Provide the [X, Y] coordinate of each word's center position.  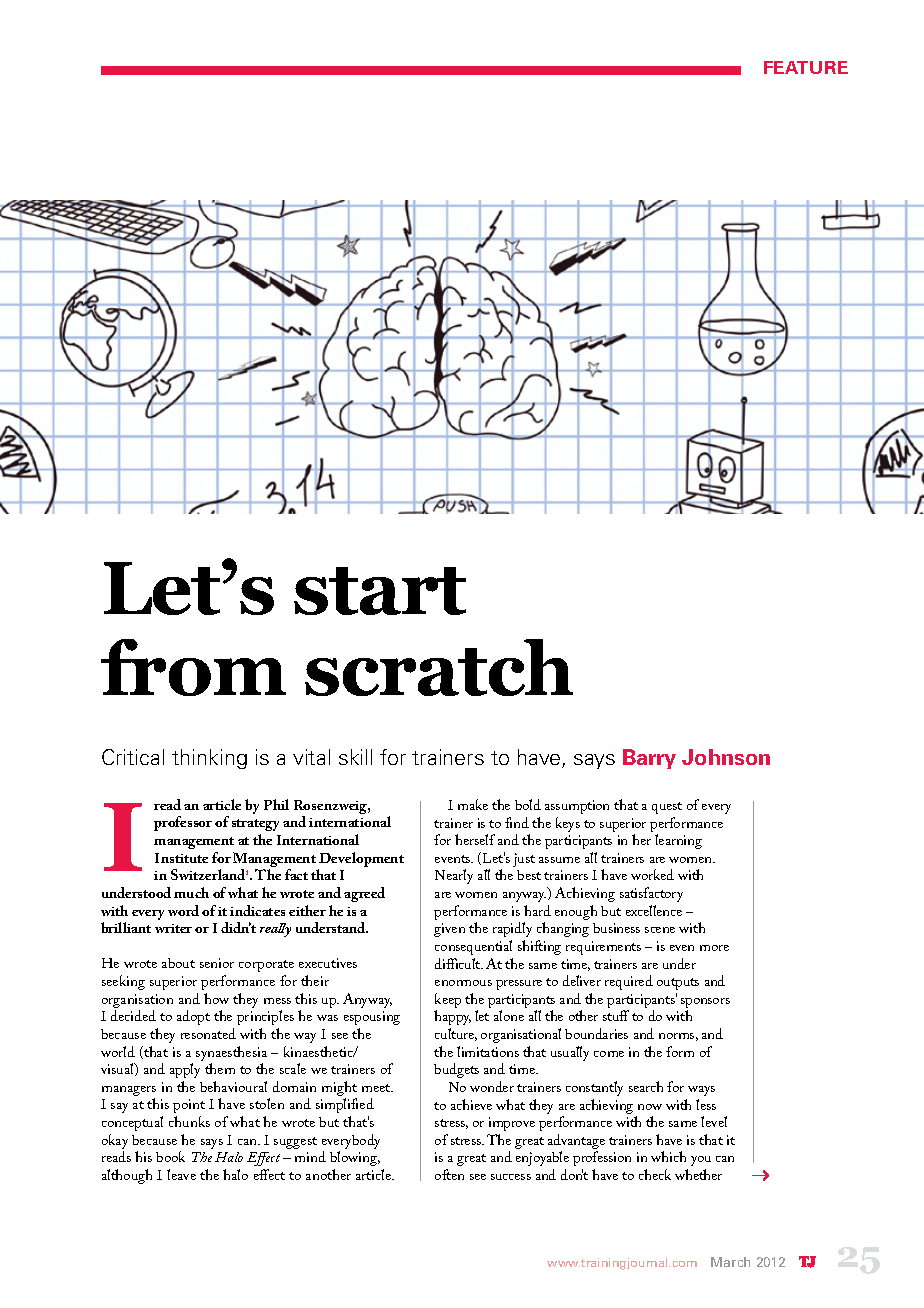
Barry [649, 759]
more [714, 948]
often [449, 1174]
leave [181, 1174]
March [730, 1262]
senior [217, 963]
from [193, 667]
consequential [473, 947]
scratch [439, 667]
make [473, 804]
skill [355, 757]
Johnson [726, 757]
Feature [806, 67]
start [380, 591]
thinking [209, 759]
